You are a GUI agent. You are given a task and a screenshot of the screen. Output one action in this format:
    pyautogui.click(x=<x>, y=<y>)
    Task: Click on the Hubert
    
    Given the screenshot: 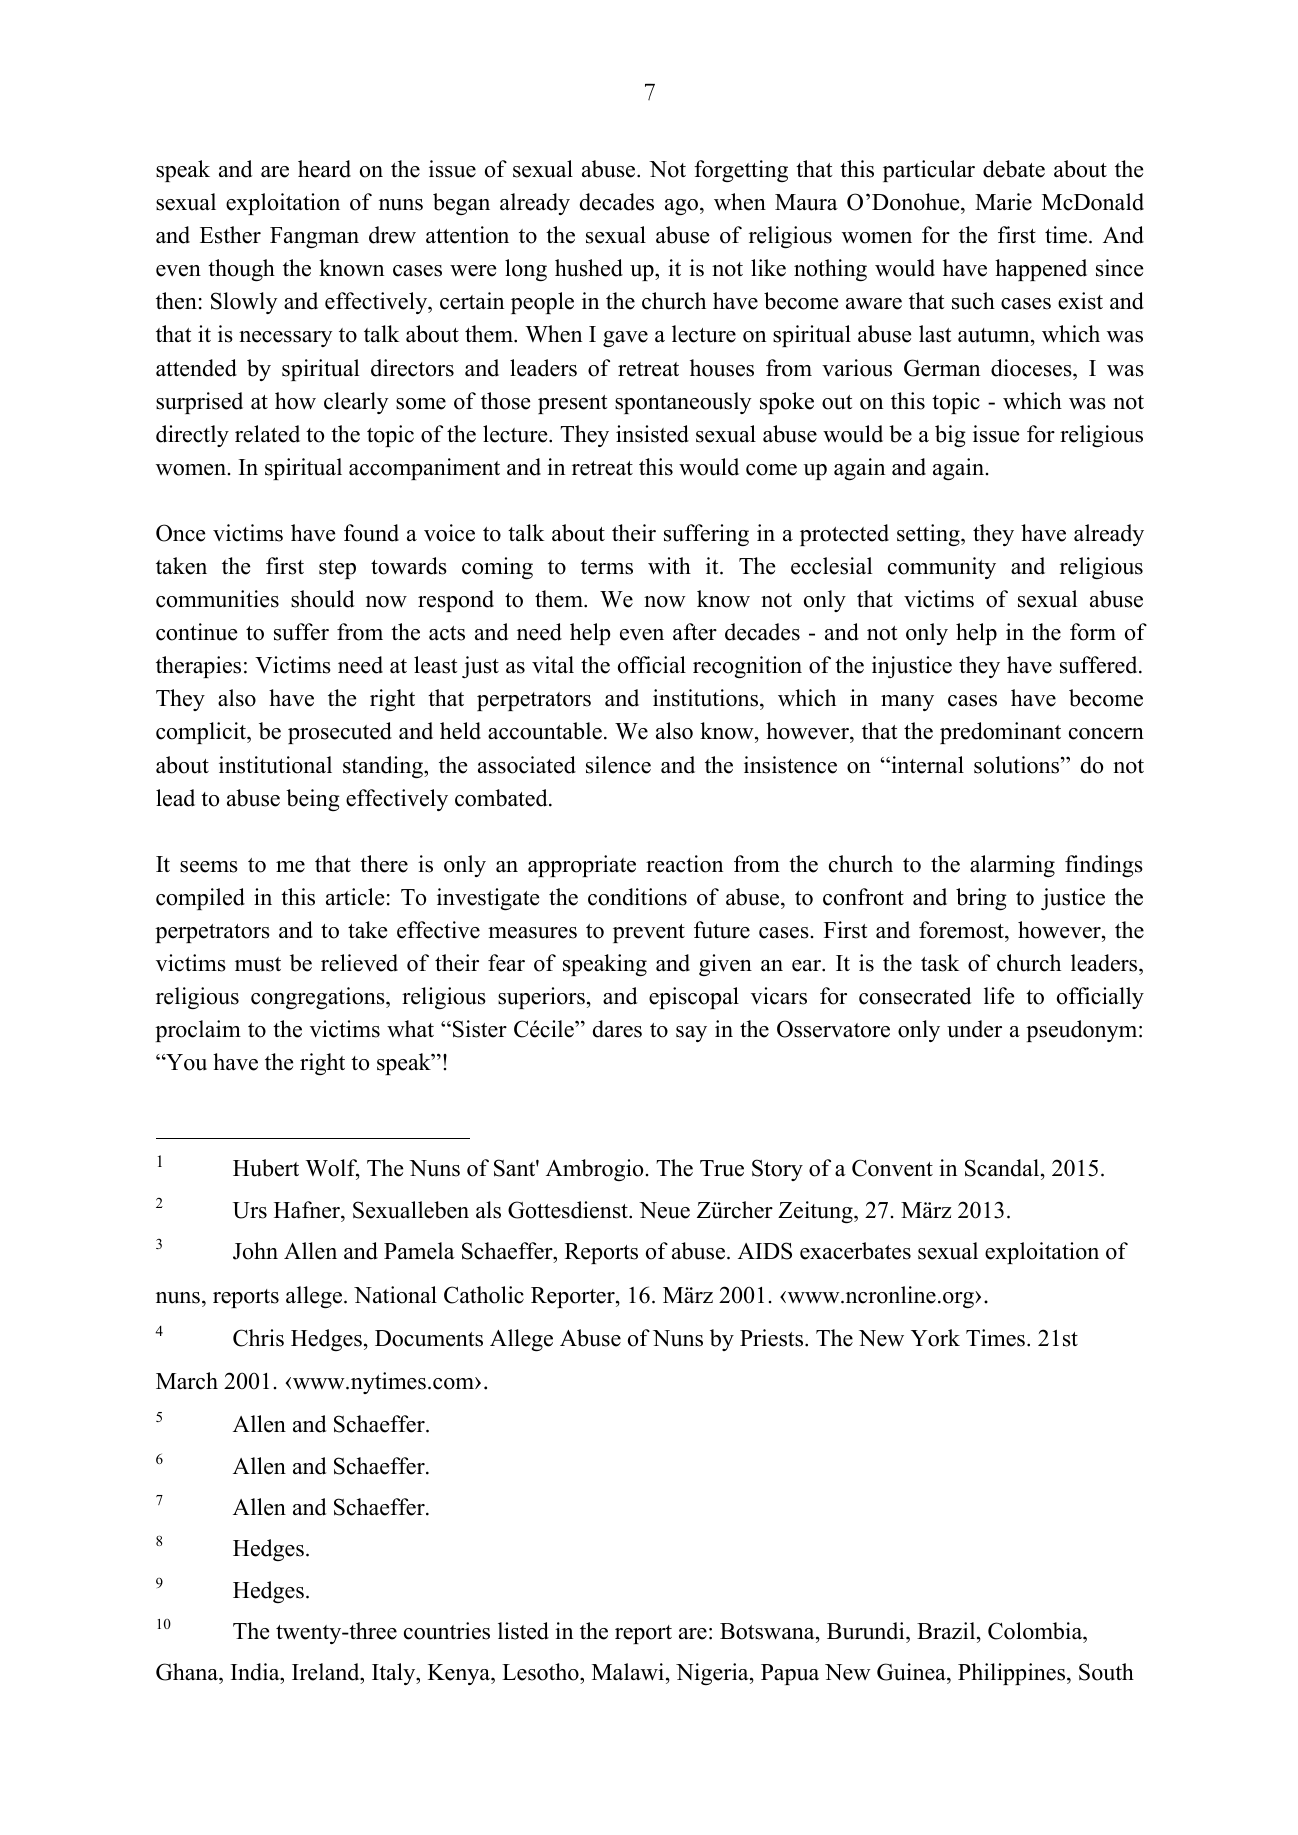 What is the action you would take?
    pyautogui.click(x=266, y=1168)
